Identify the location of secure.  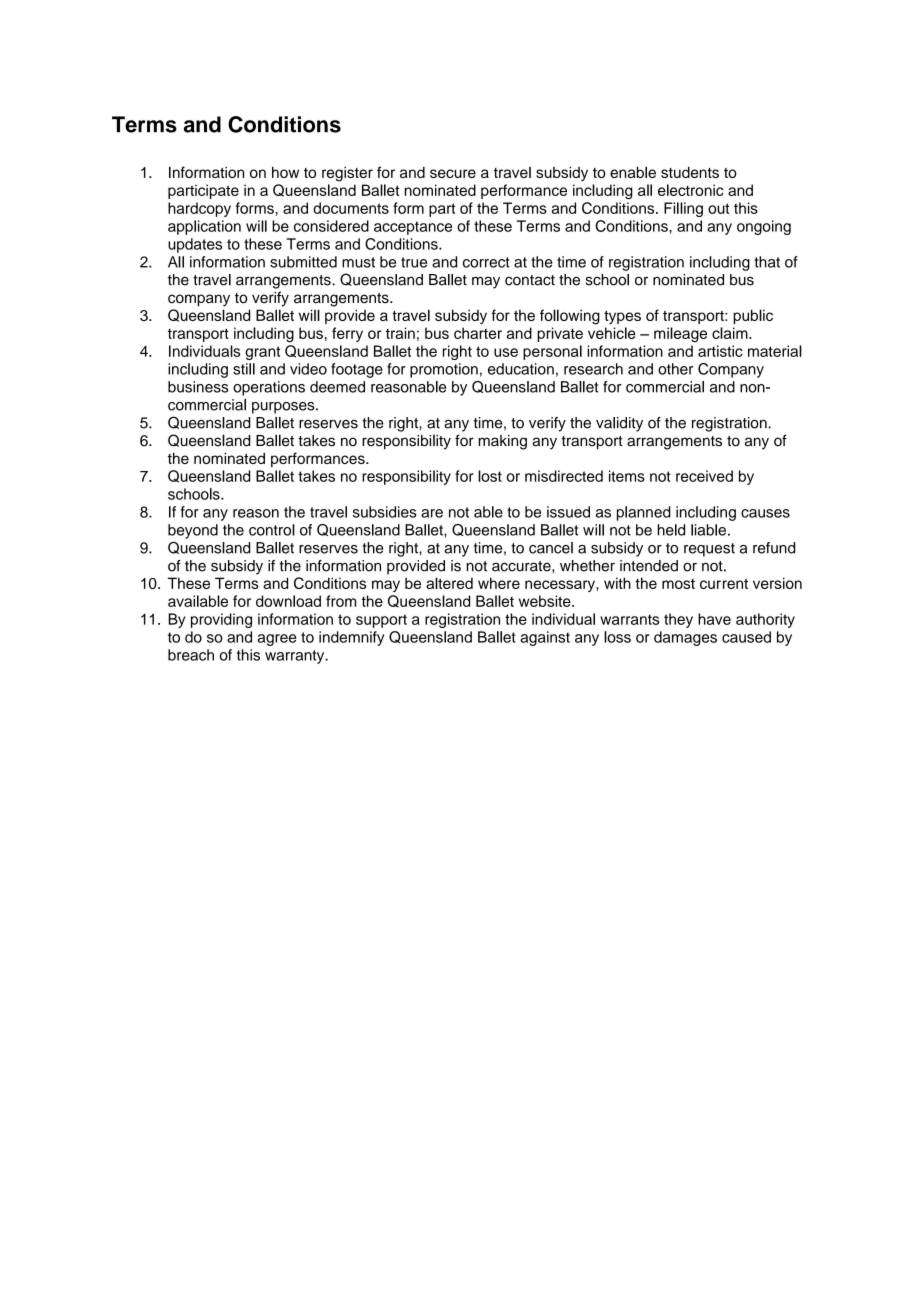
(453, 173).
